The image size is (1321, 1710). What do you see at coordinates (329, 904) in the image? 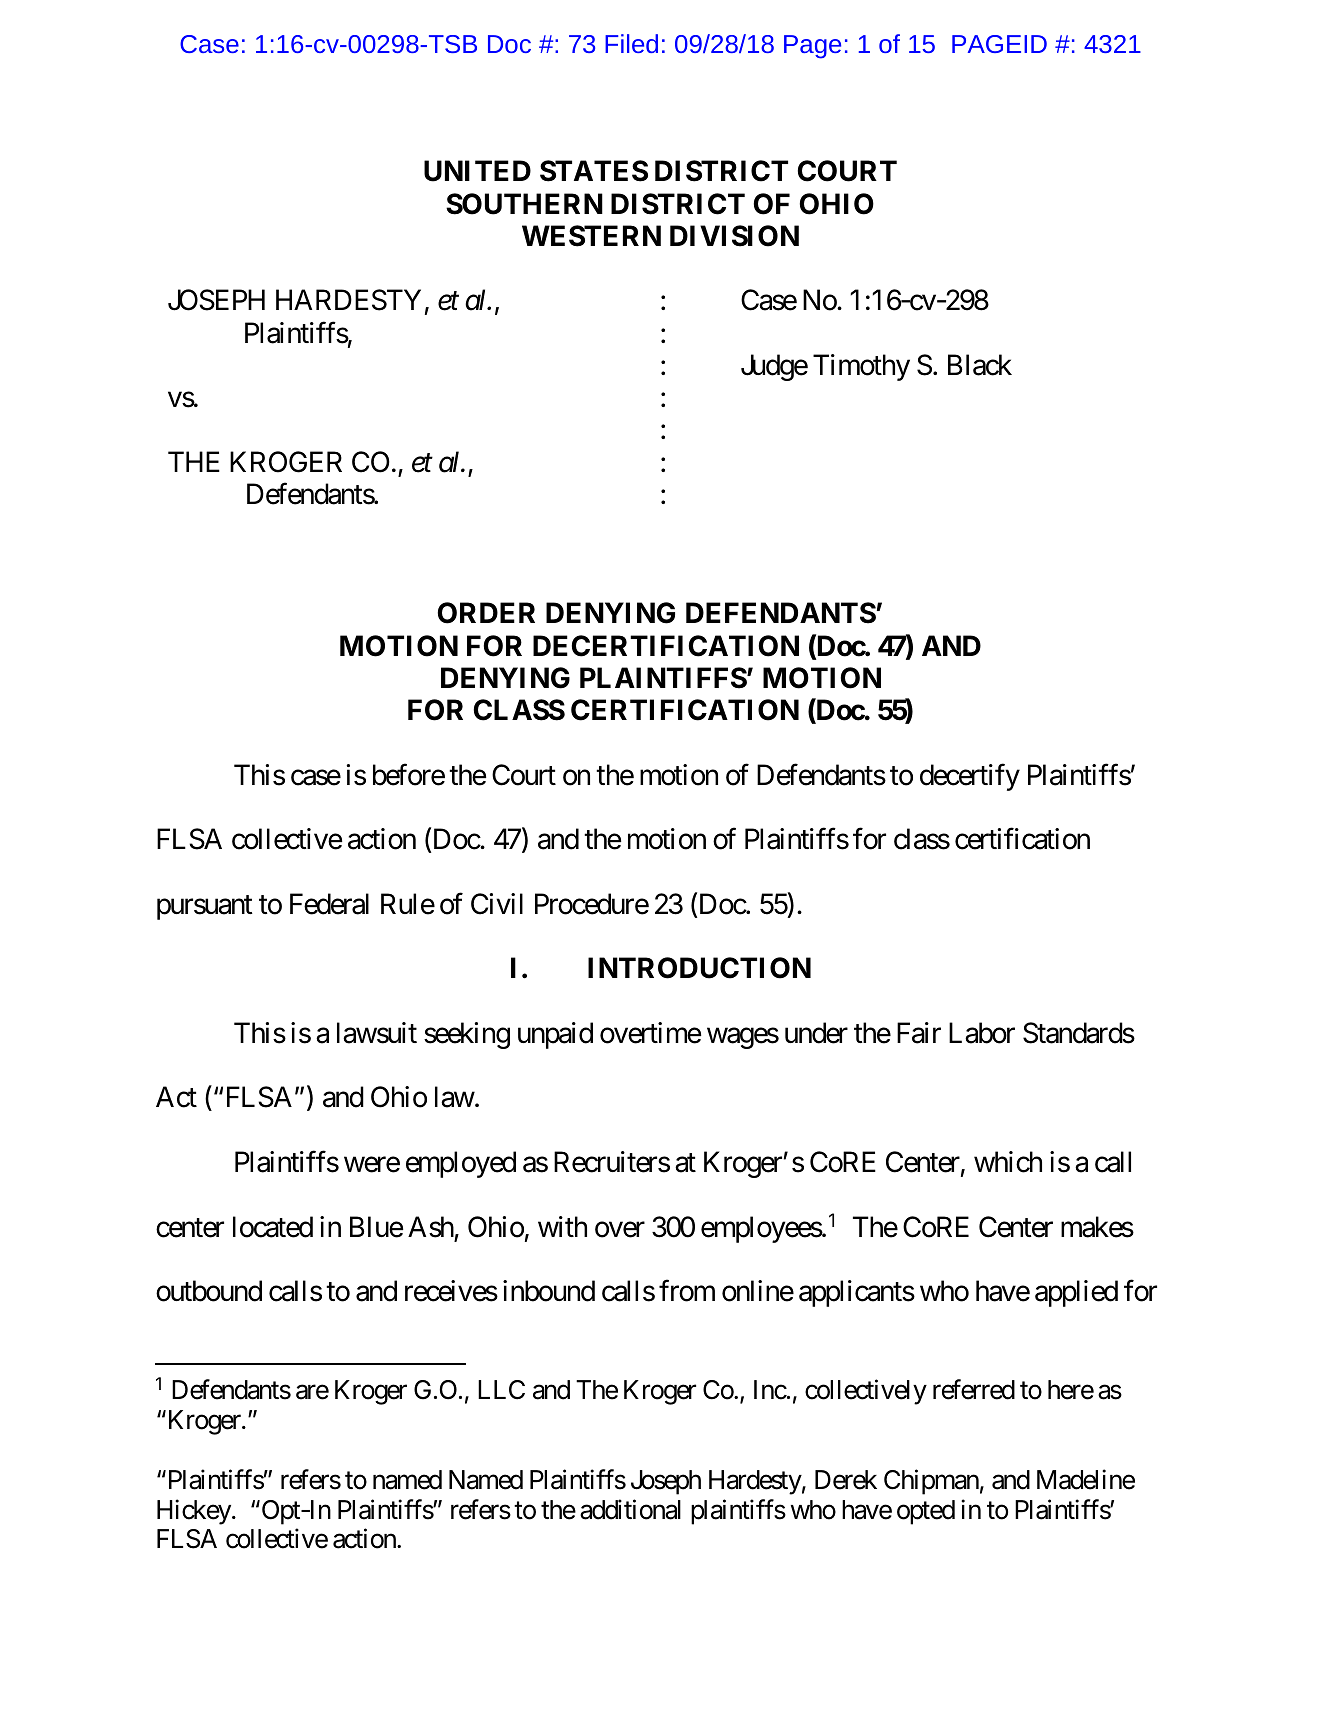
I see `Federal` at bounding box center [329, 904].
